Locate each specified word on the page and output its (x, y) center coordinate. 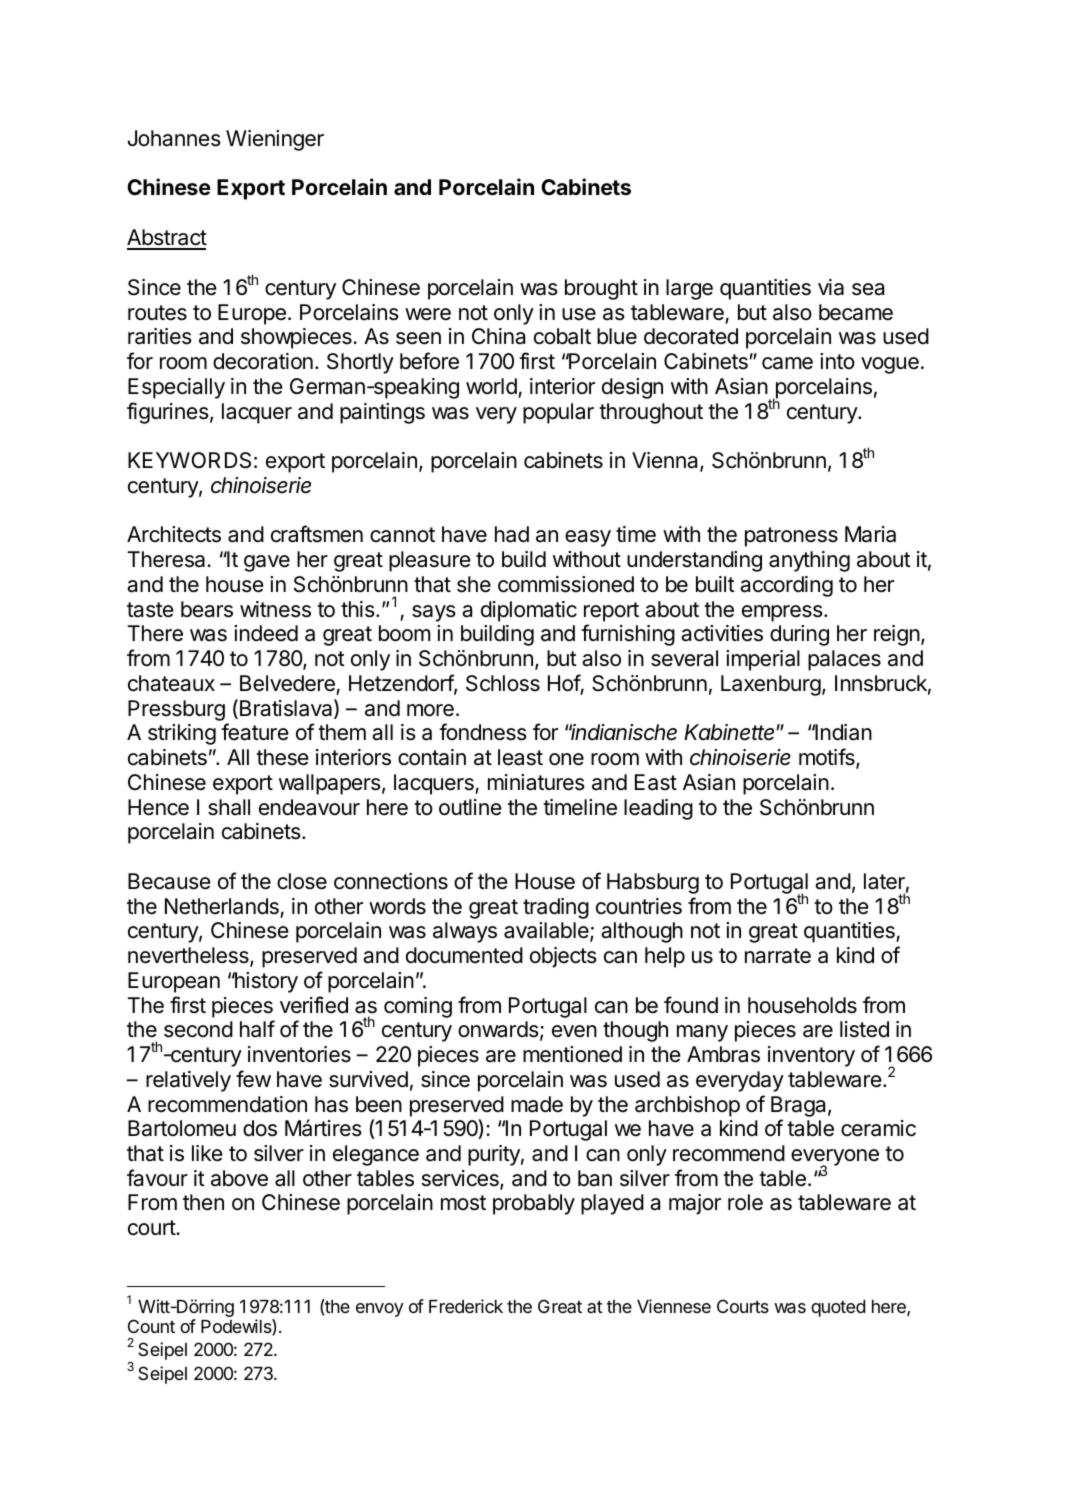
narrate (778, 956)
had (512, 534)
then (203, 1202)
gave (267, 563)
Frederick (466, 1306)
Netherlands (223, 907)
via (831, 287)
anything (809, 561)
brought (601, 289)
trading (556, 908)
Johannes (174, 138)
